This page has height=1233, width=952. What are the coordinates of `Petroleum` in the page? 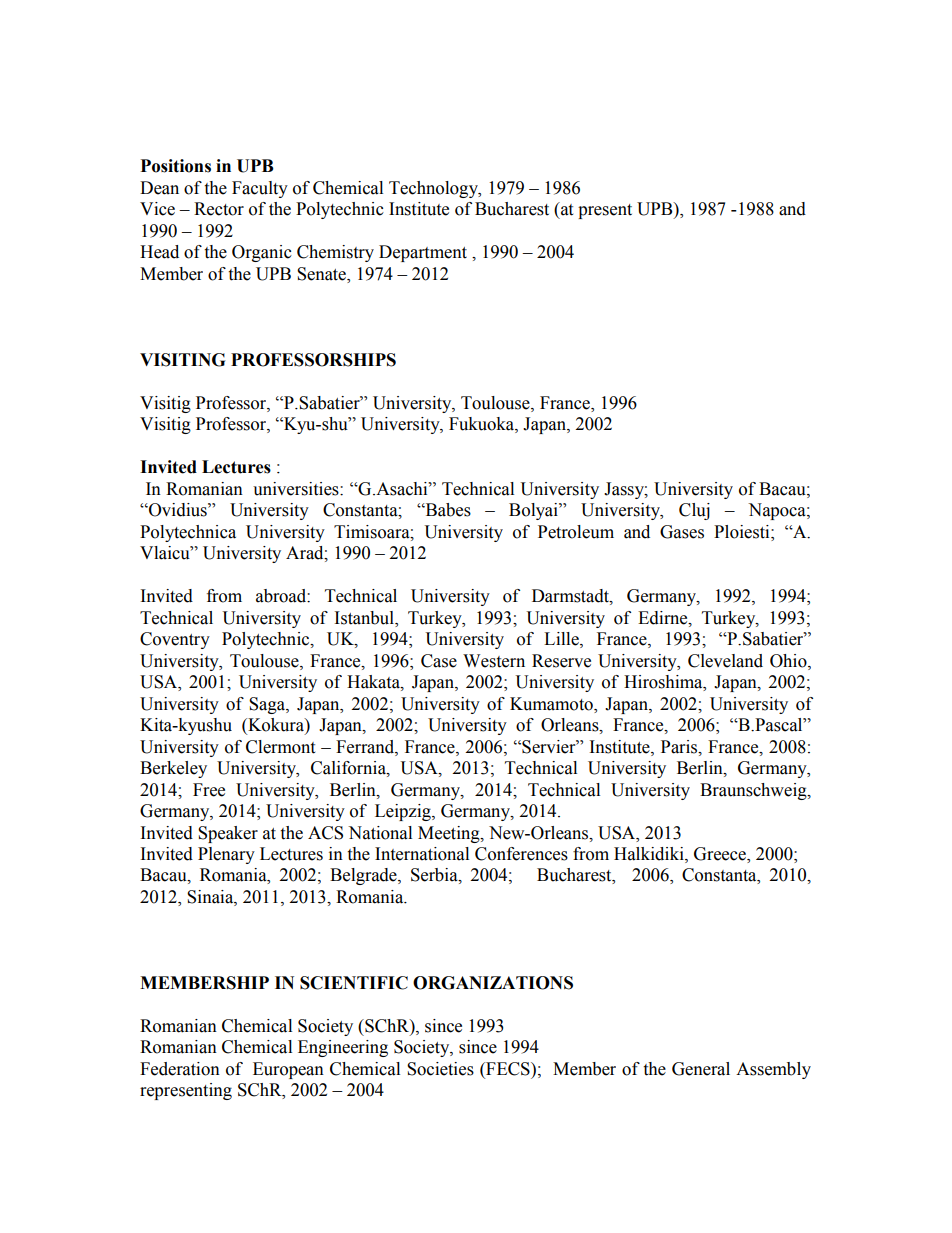 It's located at (576, 532).
